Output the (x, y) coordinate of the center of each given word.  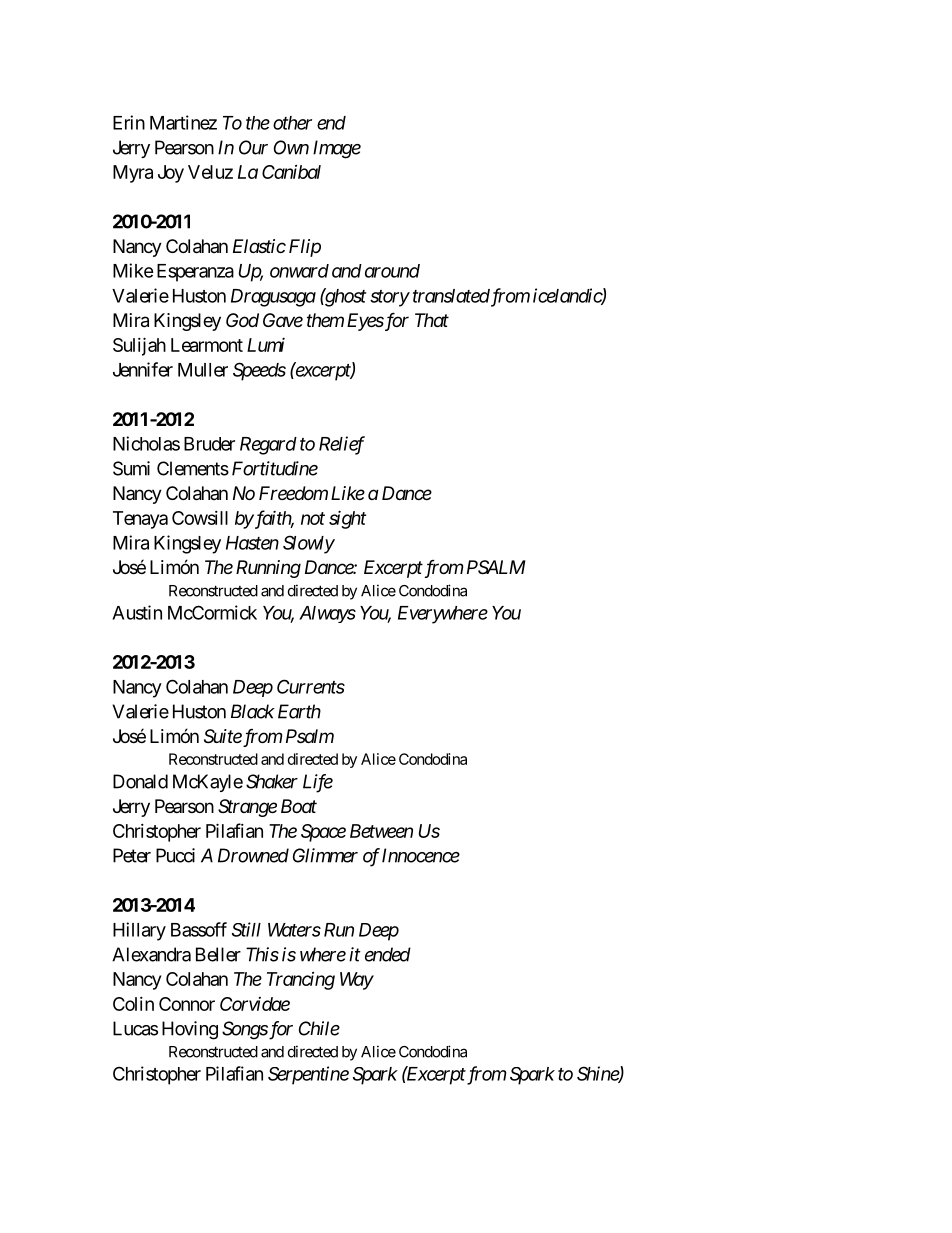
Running (268, 569)
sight (347, 520)
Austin (137, 612)
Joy (171, 174)
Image (337, 149)
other (292, 123)
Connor (187, 1004)
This (262, 954)
